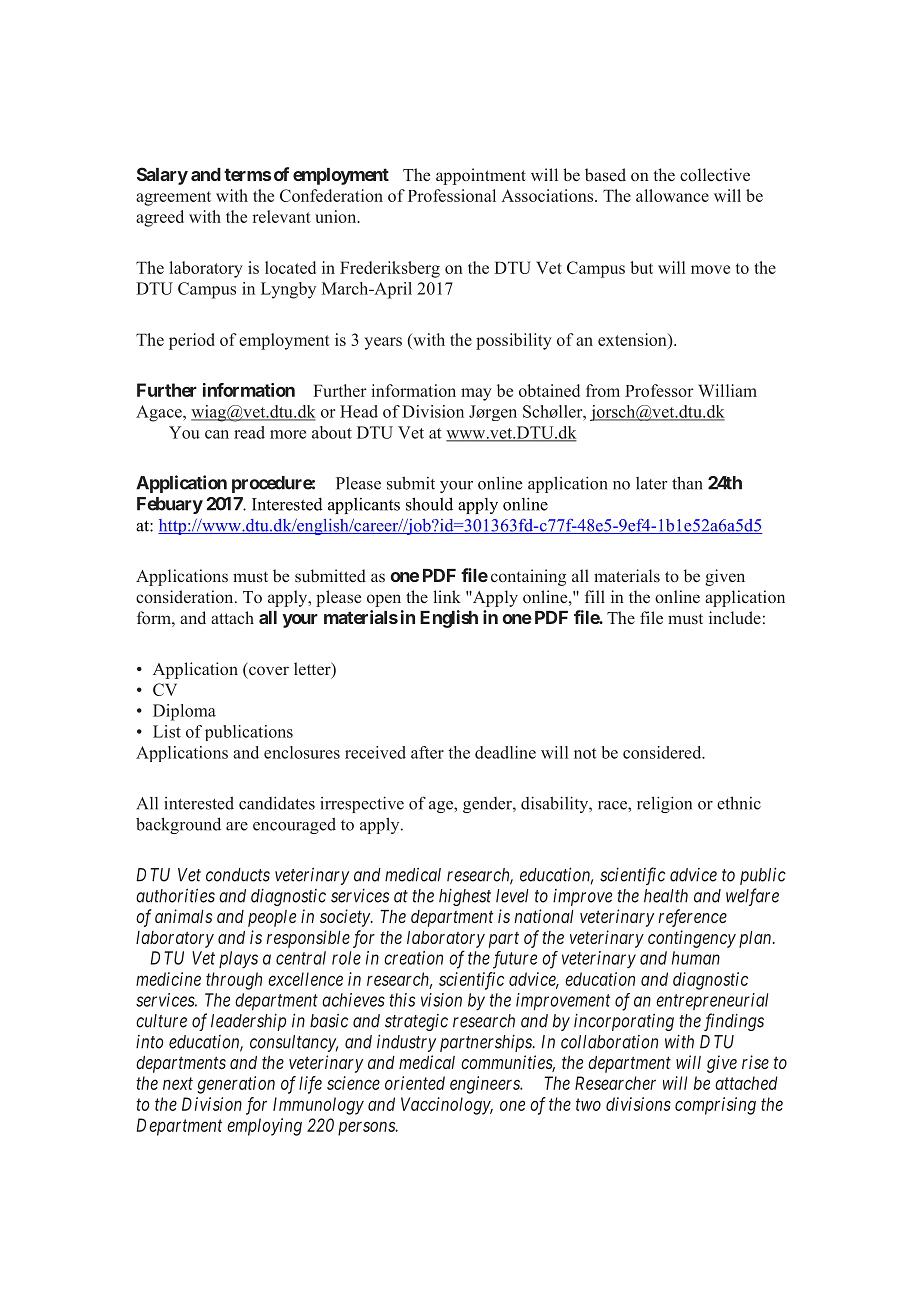 Image resolution: width=924 pixels, height=1308 pixels. What do you see at coordinates (452, 195) in the screenshot?
I see `Professional` at bounding box center [452, 195].
